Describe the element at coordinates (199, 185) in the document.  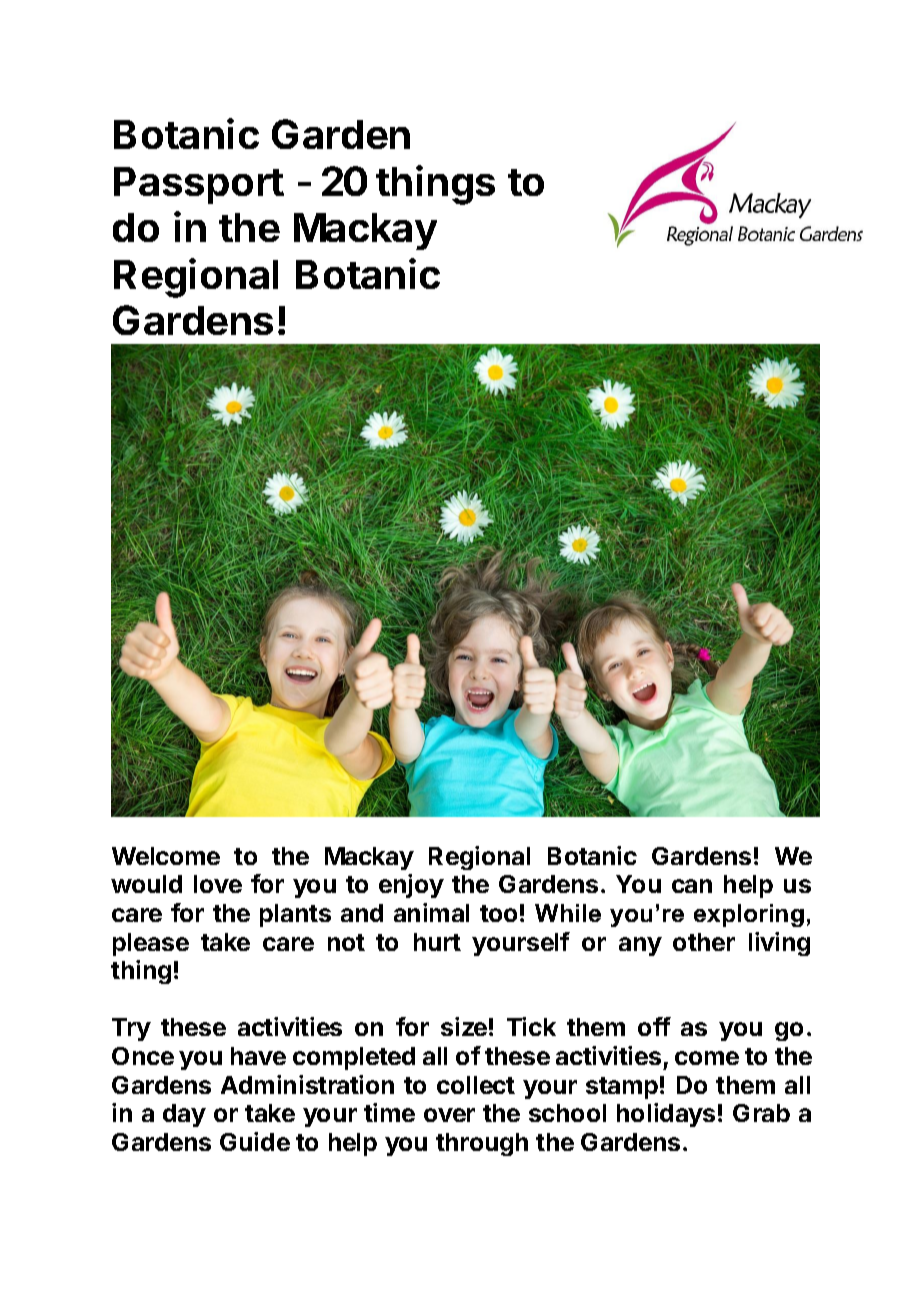
I see `Passport` at that location.
